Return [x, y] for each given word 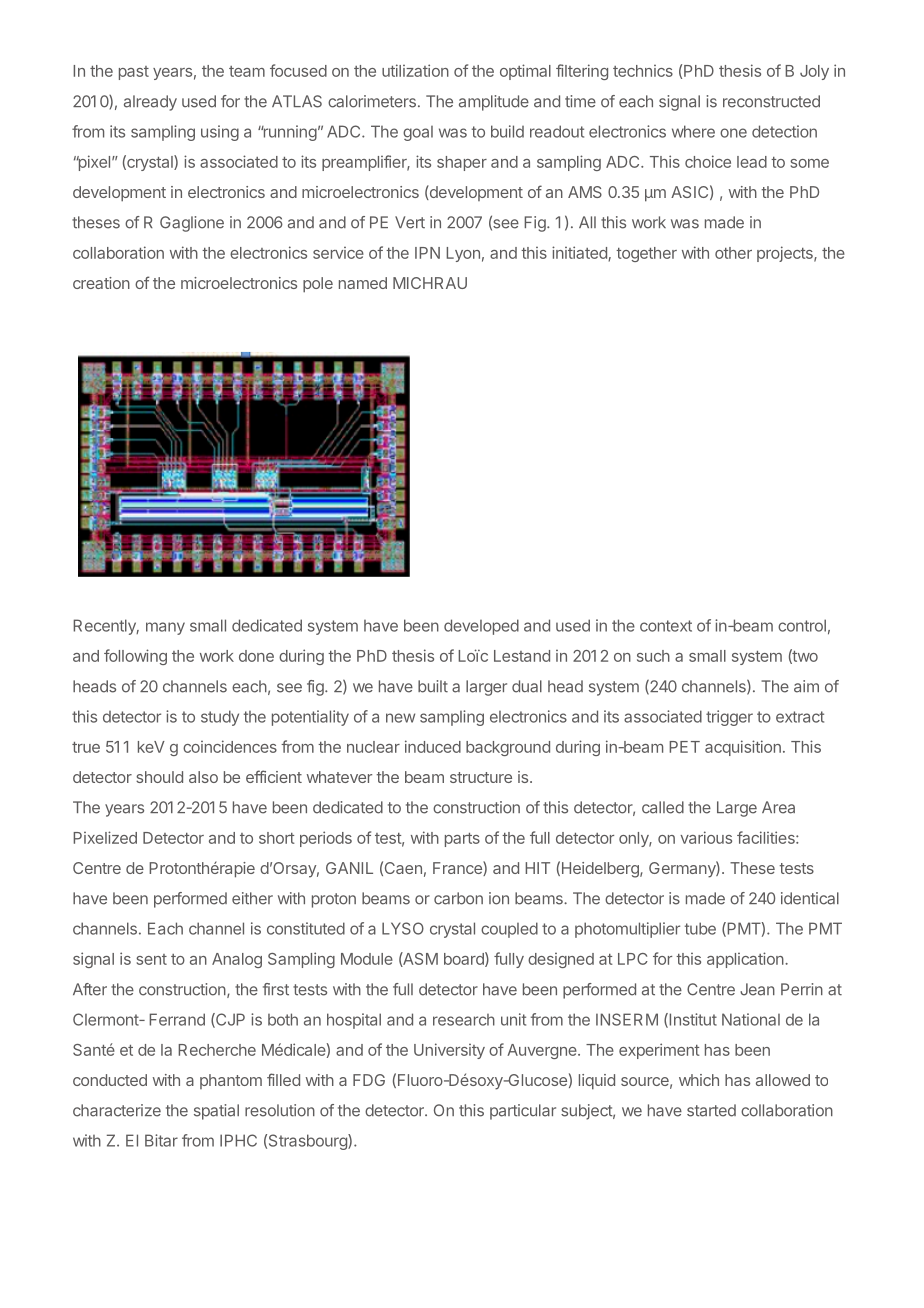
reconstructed [771, 101]
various [706, 837]
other [733, 253]
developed [481, 627]
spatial [216, 1112]
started [711, 1110]
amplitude [494, 103]
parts [462, 840]
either [252, 898]
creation [101, 283]
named [363, 283]
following [135, 657]
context [666, 626]
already [150, 103]
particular [523, 1112]
